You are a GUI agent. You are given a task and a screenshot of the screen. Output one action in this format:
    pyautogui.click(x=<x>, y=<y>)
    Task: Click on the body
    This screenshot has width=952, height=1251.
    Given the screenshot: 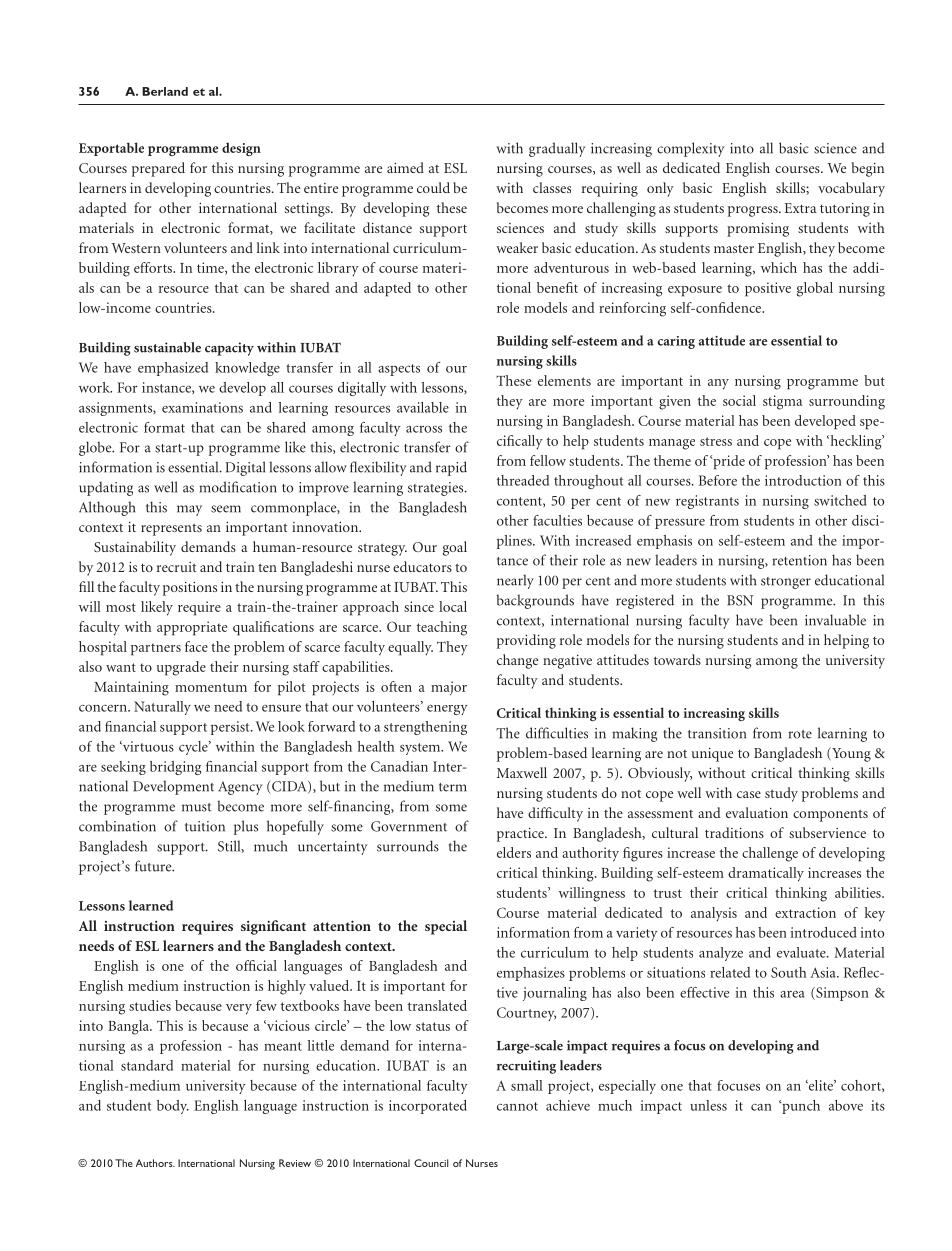 What is the action you would take?
    pyautogui.click(x=173, y=1107)
